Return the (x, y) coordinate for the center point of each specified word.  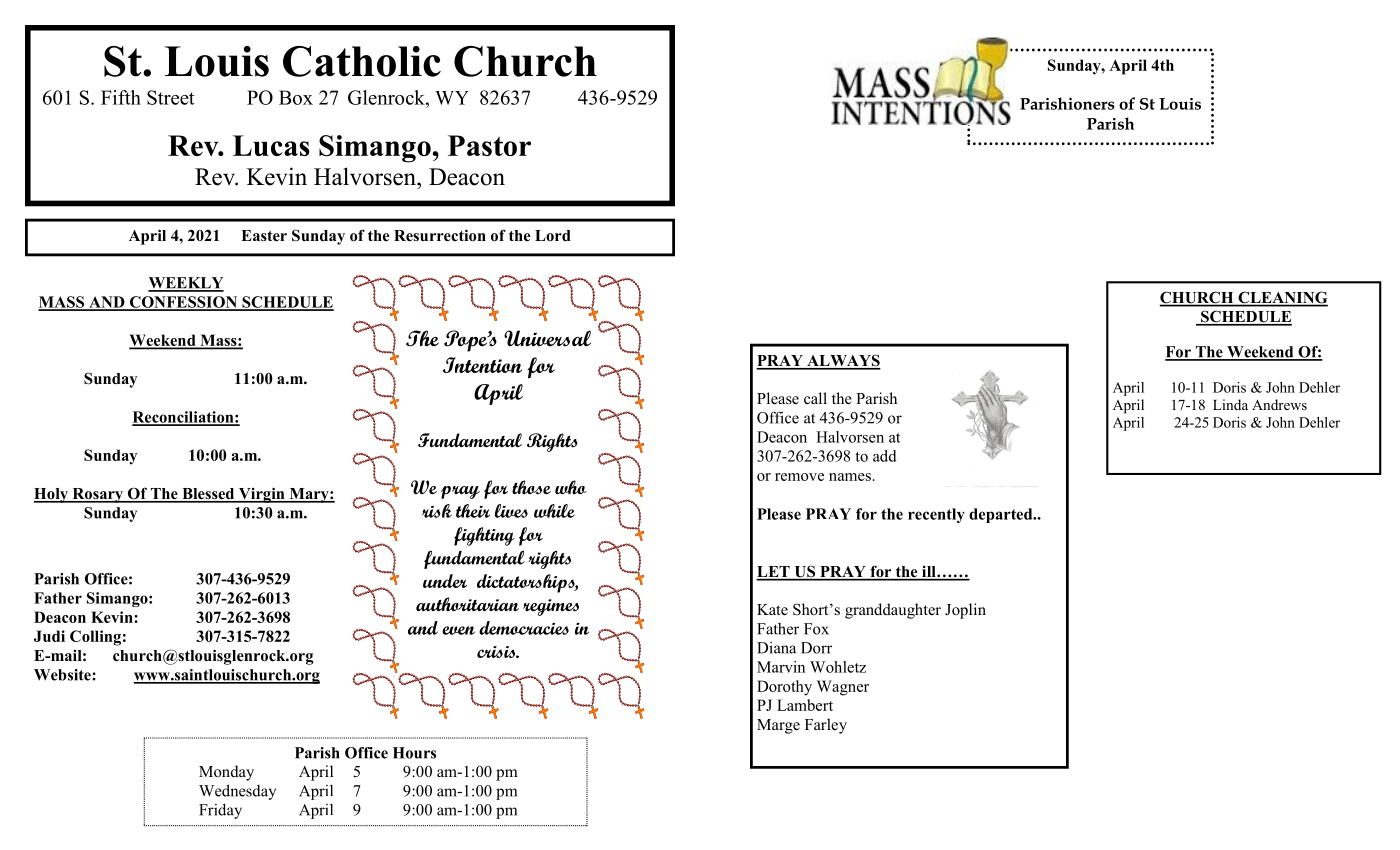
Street (171, 97)
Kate (772, 610)
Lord (553, 236)
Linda (1230, 404)
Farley (826, 726)
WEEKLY (186, 284)
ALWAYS (843, 361)
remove (799, 477)
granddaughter (893, 611)
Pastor (489, 145)
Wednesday (237, 792)
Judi (49, 636)
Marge (778, 726)
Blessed (208, 495)
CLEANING (1282, 298)
